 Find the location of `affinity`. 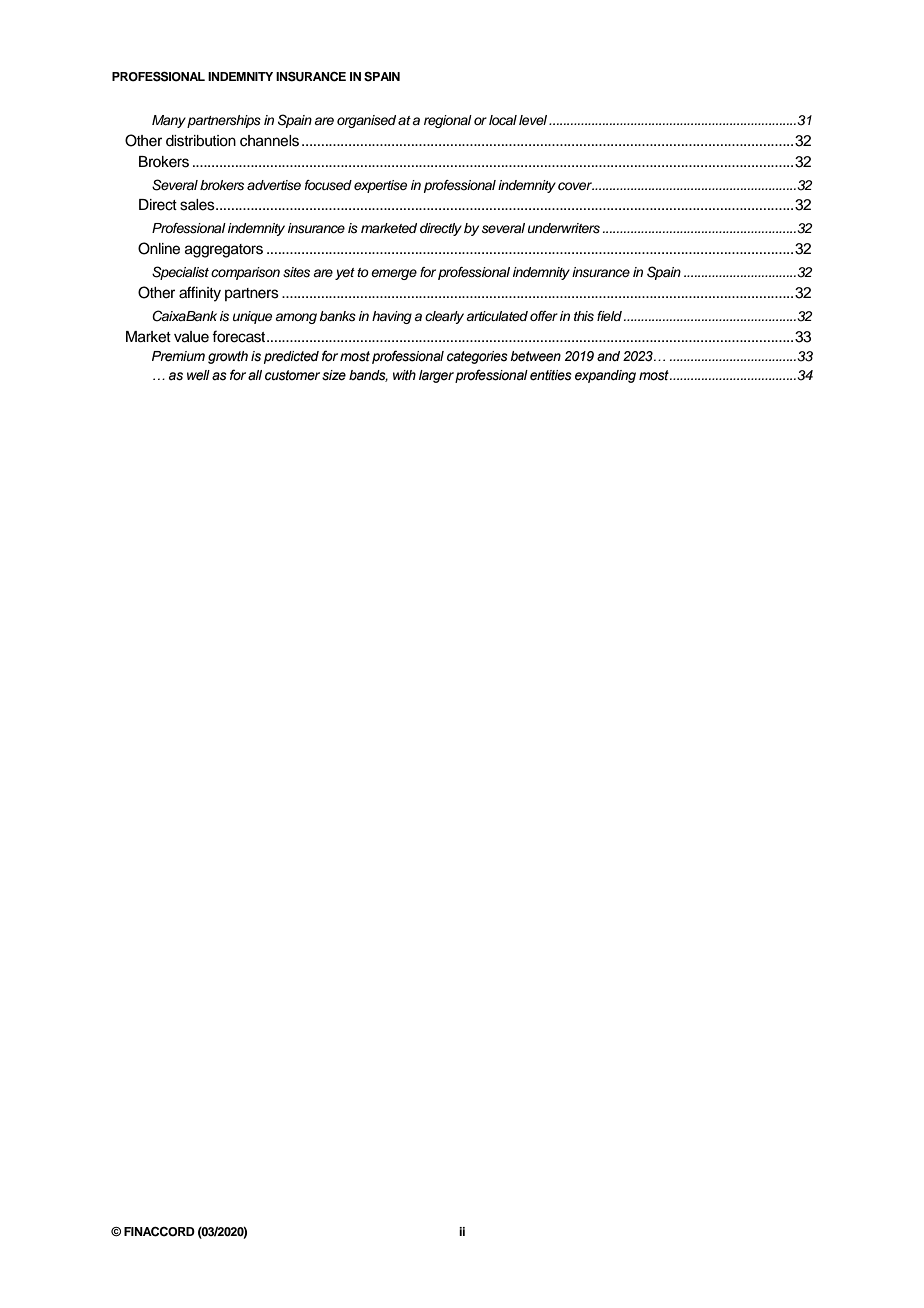

affinity is located at coordinates (200, 294).
